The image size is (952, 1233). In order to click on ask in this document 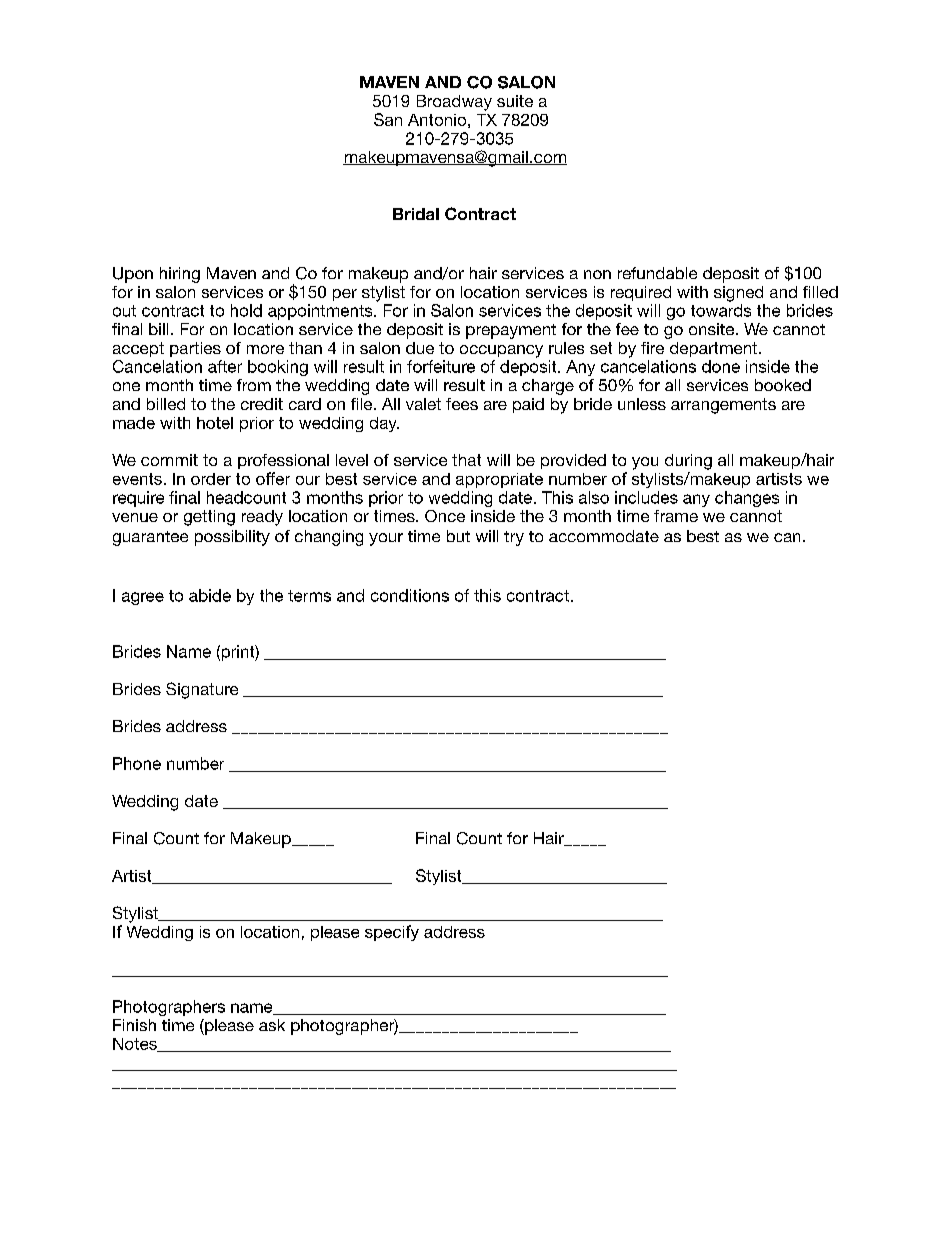, I will do `click(272, 1025)`.
